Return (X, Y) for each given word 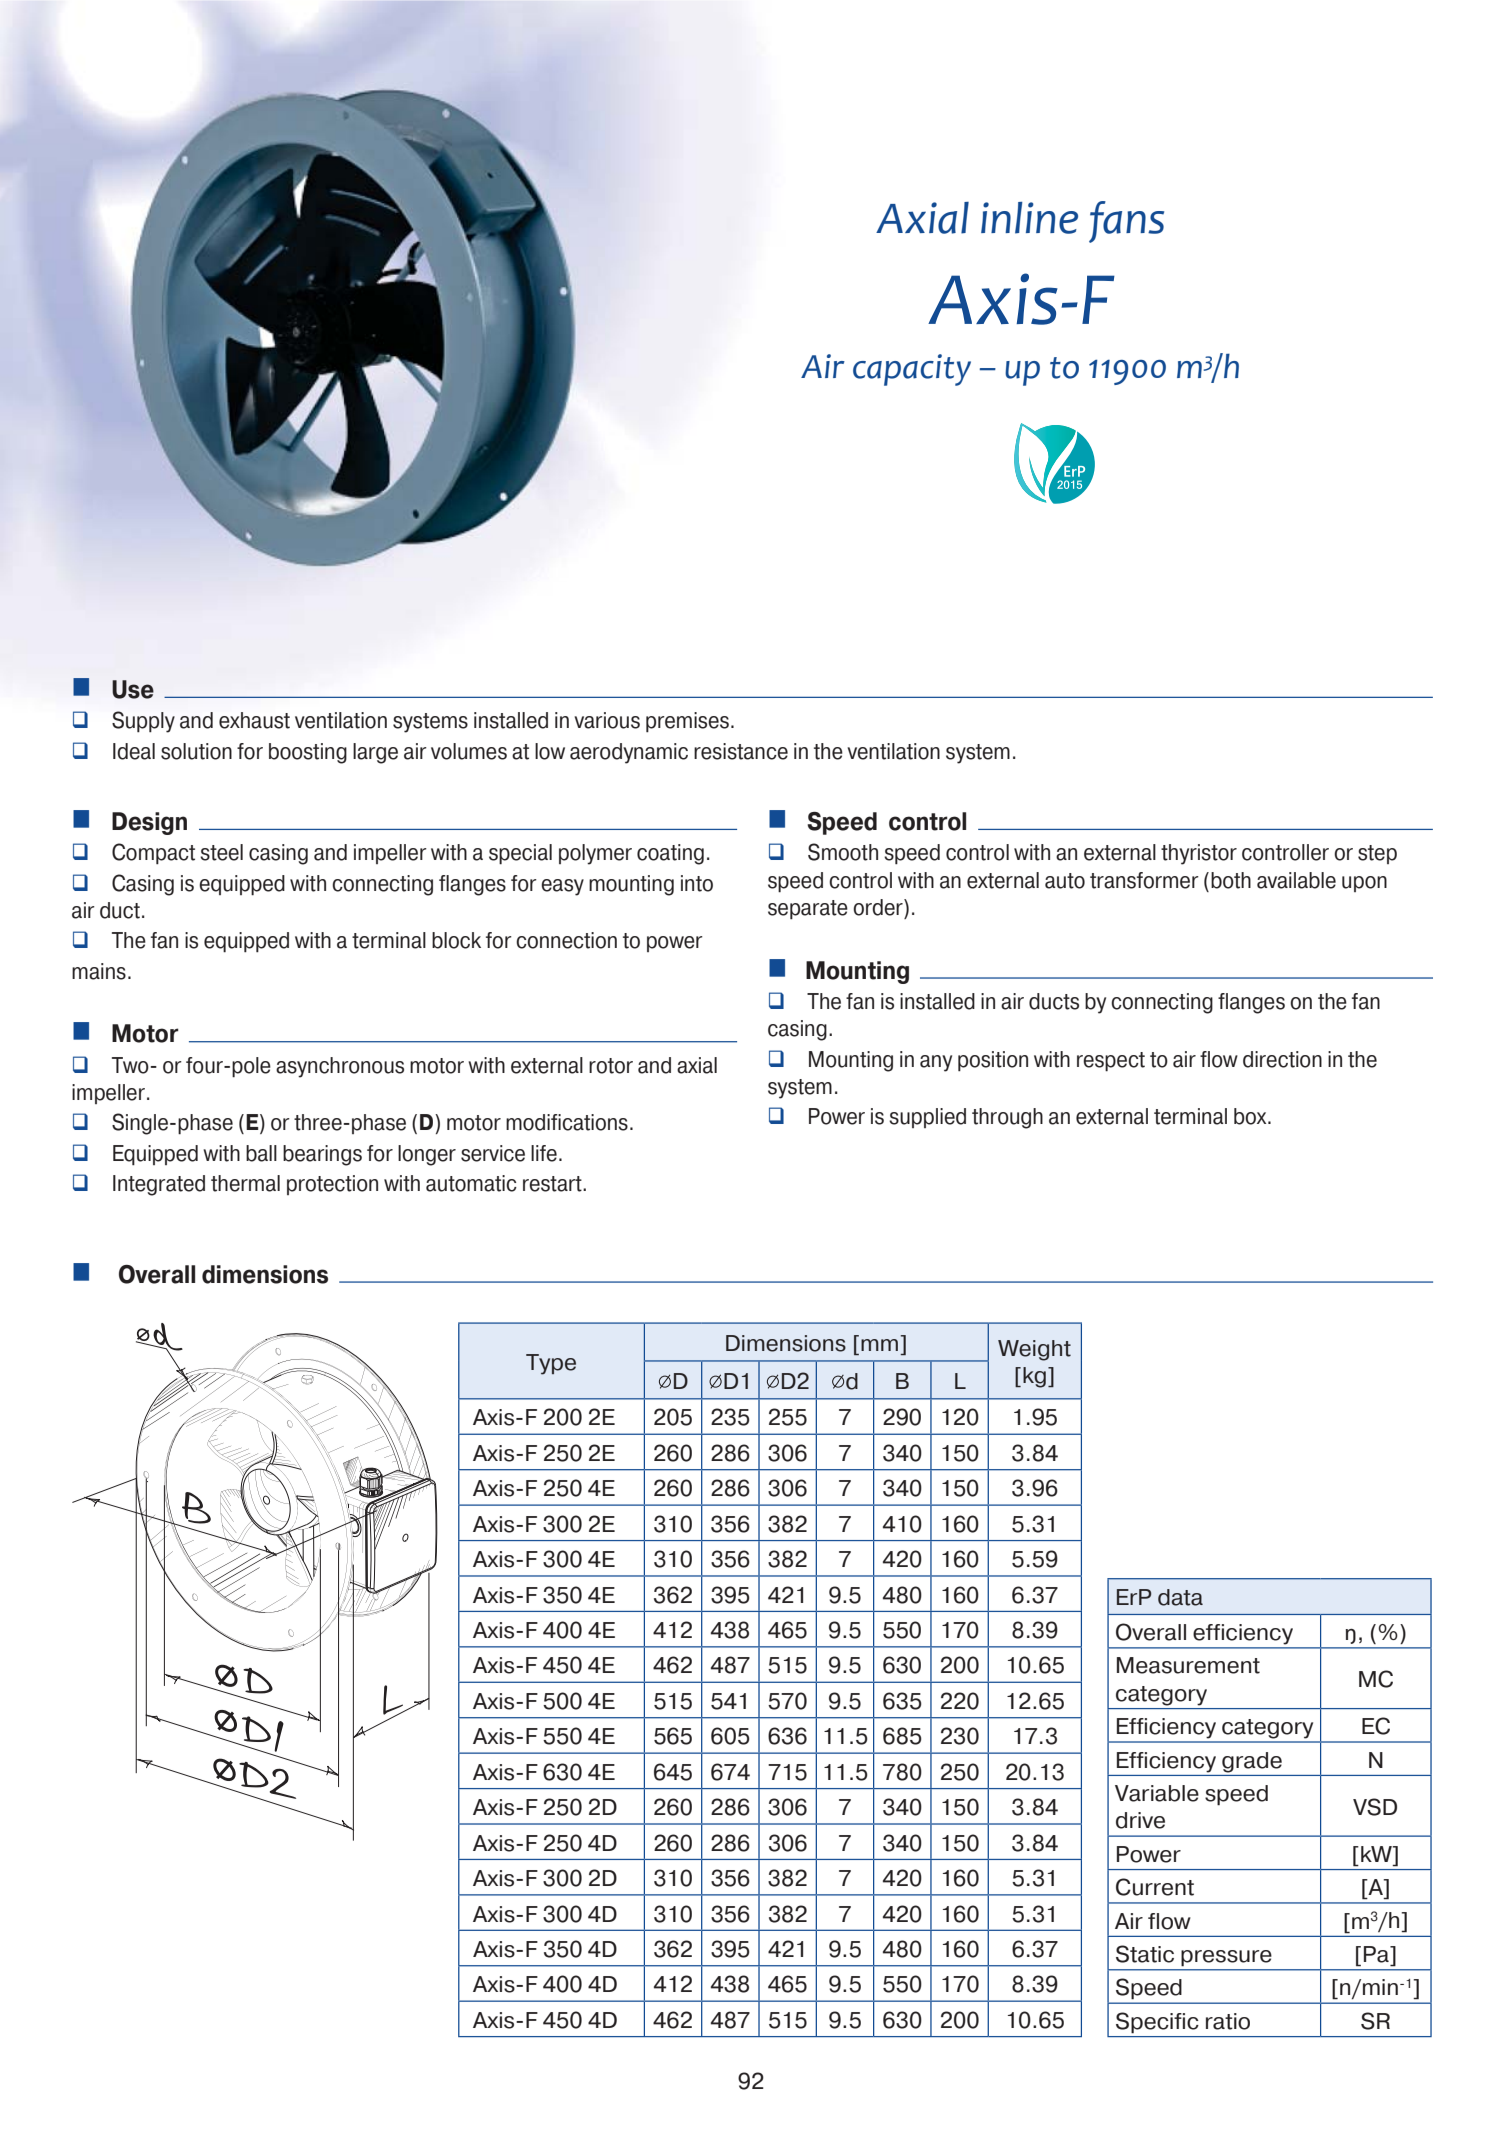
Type (551, 1364)
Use (133, 689)
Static (1145, 1954)
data (1180, 1597)
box (1251, 1116)
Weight (1034, 1350)
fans (1126, 222)
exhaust (254, 720)
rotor (611, 1066)
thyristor (1199, 854)
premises (687, 722)
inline (1029, 218)
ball (261, 1153)
